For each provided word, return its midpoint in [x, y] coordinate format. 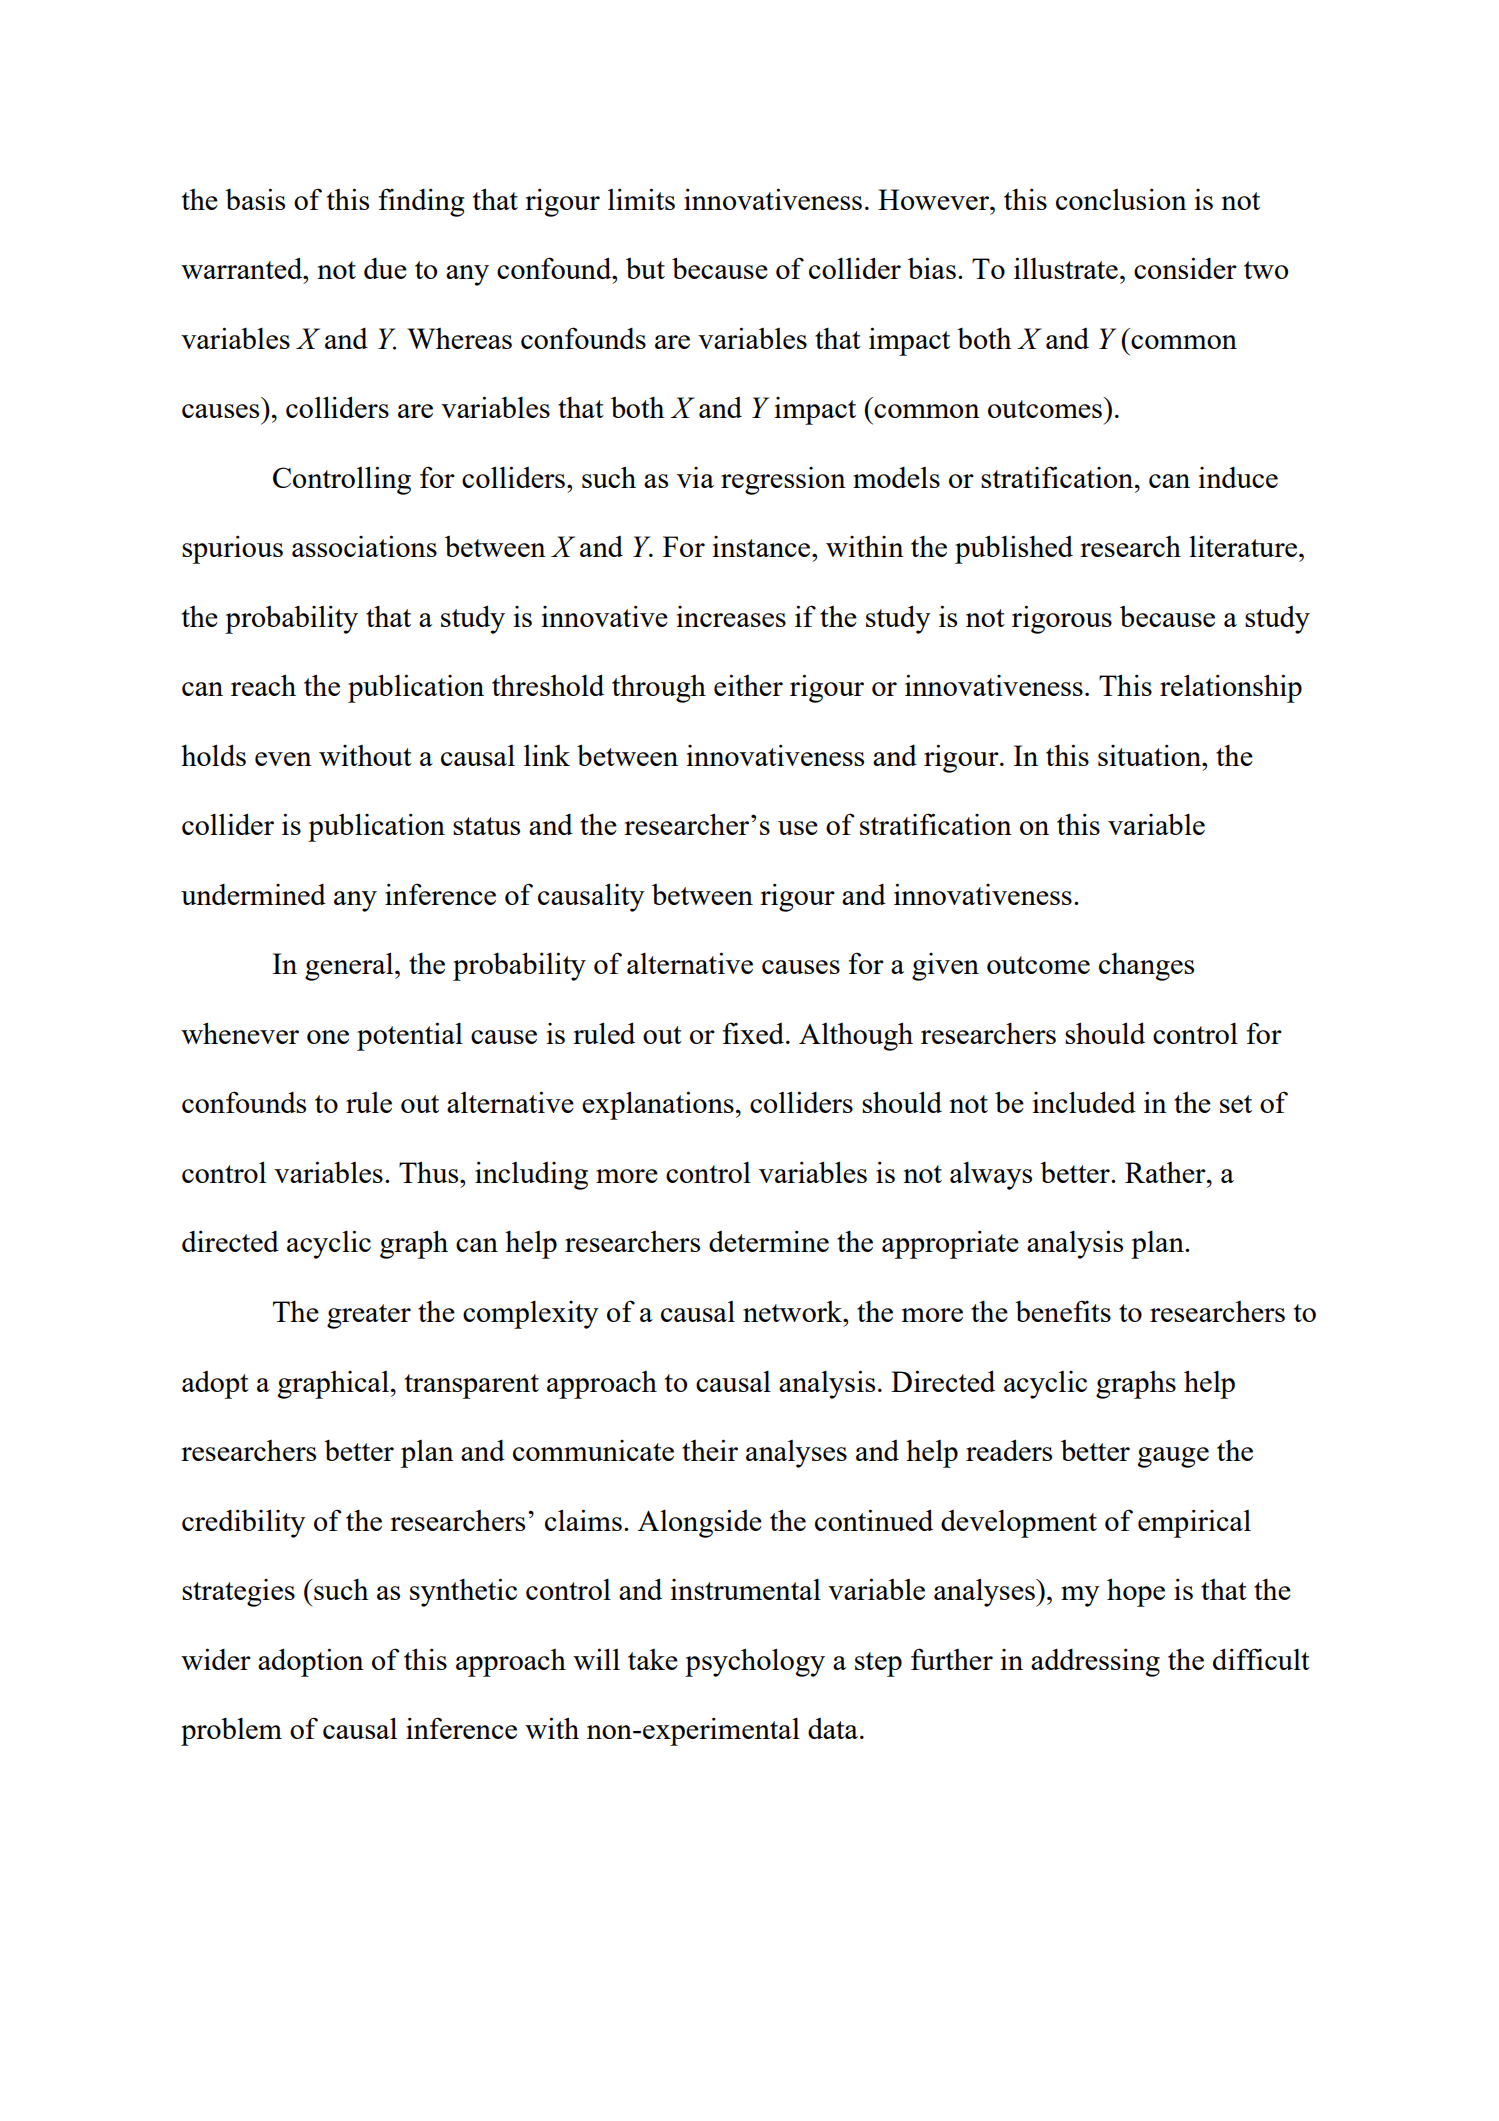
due [385, 268]
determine [769, 1241]
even [283, 759]
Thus [430, 1172]
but [645, 268]
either [748, 685]
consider [1185, 268]
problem [231, 1732]
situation [1151, 755]
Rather [1166, 1172]
